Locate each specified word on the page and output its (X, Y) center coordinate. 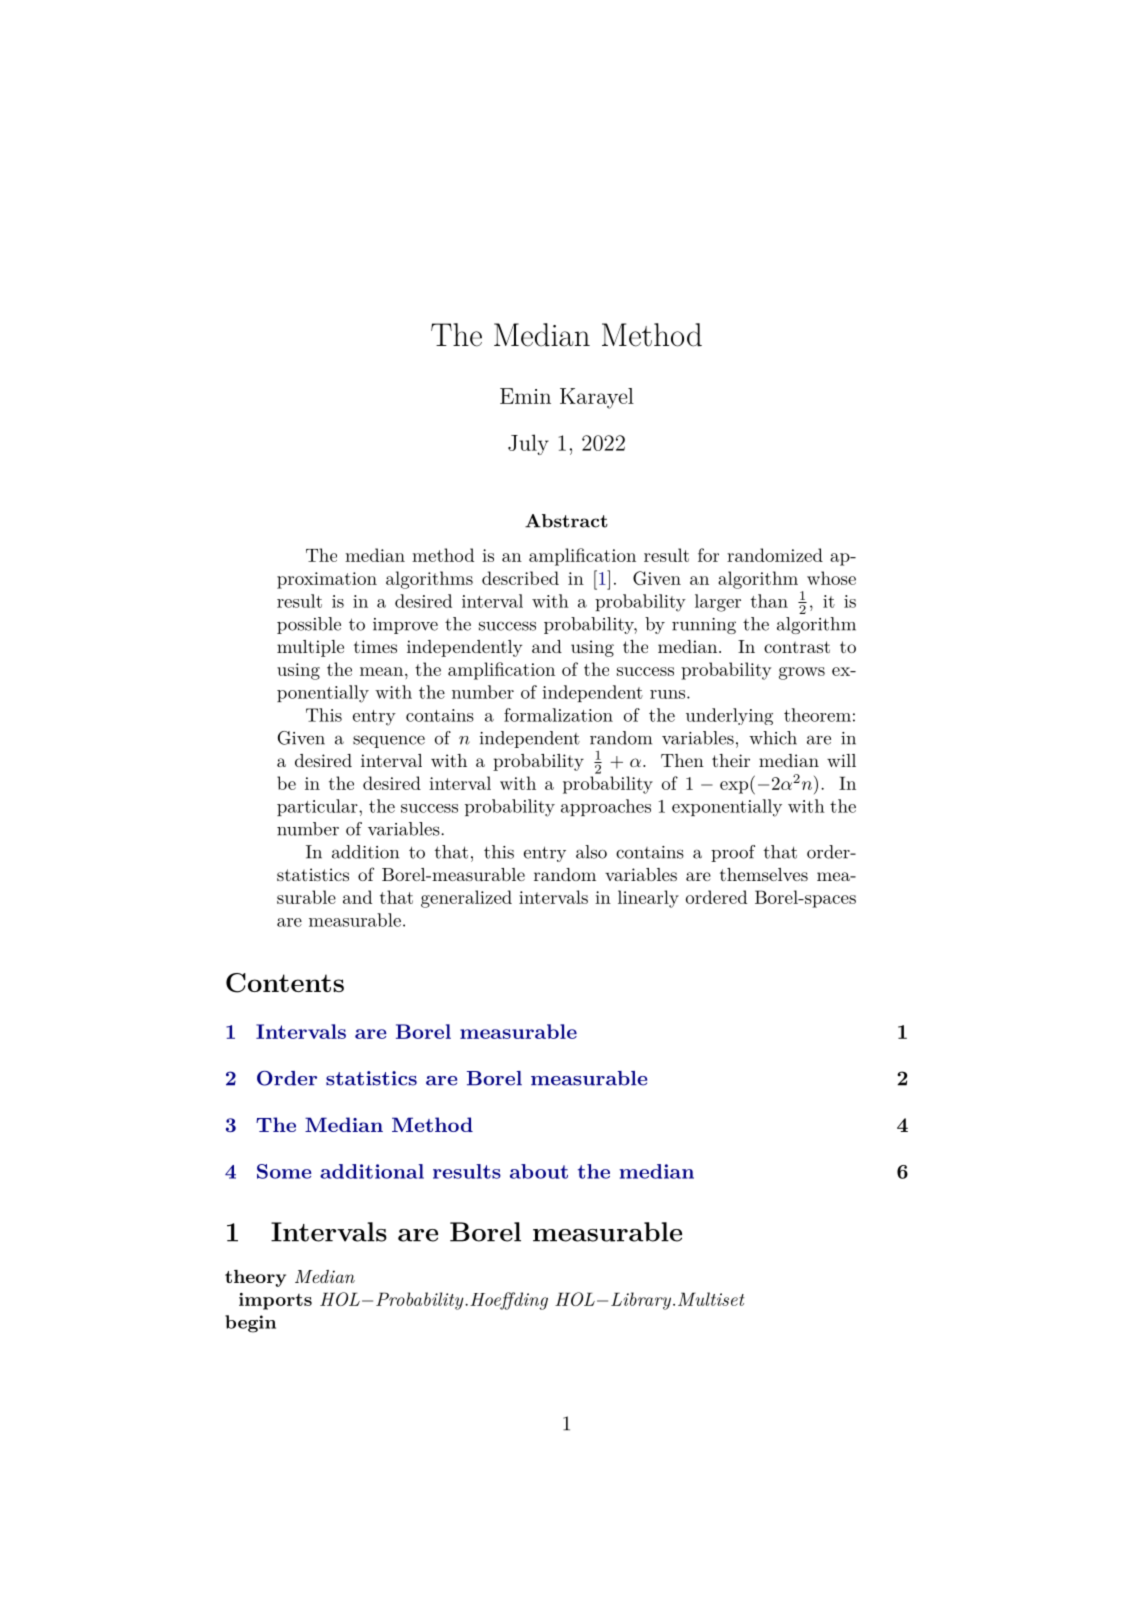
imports (275, 1301)
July (528, 444)
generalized (466, 899)
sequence (389, 741)
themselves (764, 874)
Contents (285, 983)
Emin (525, 396)
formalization (558, 715)
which (773, 738)
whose (831, 578)
